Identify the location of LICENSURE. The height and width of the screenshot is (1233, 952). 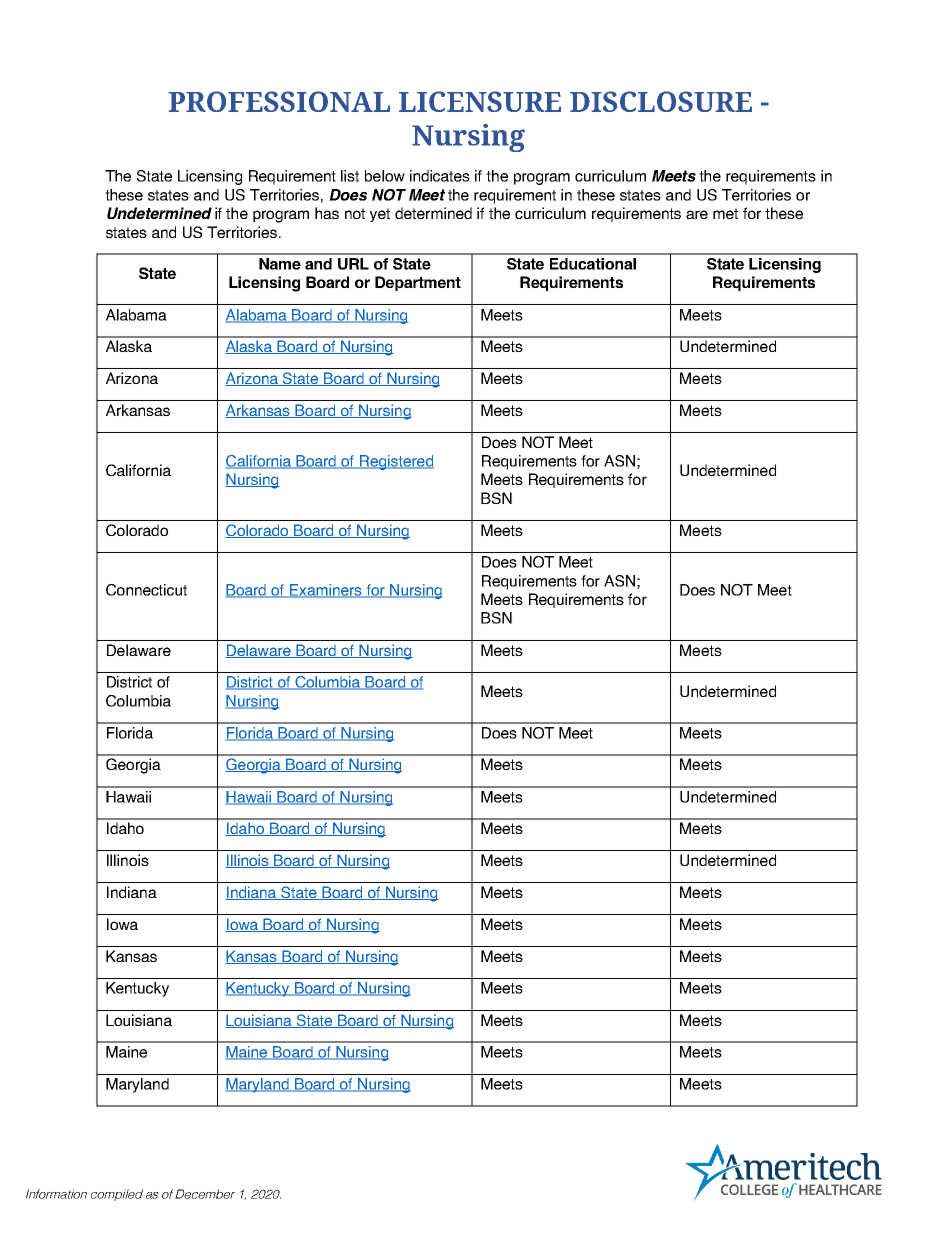
(480, 101).
